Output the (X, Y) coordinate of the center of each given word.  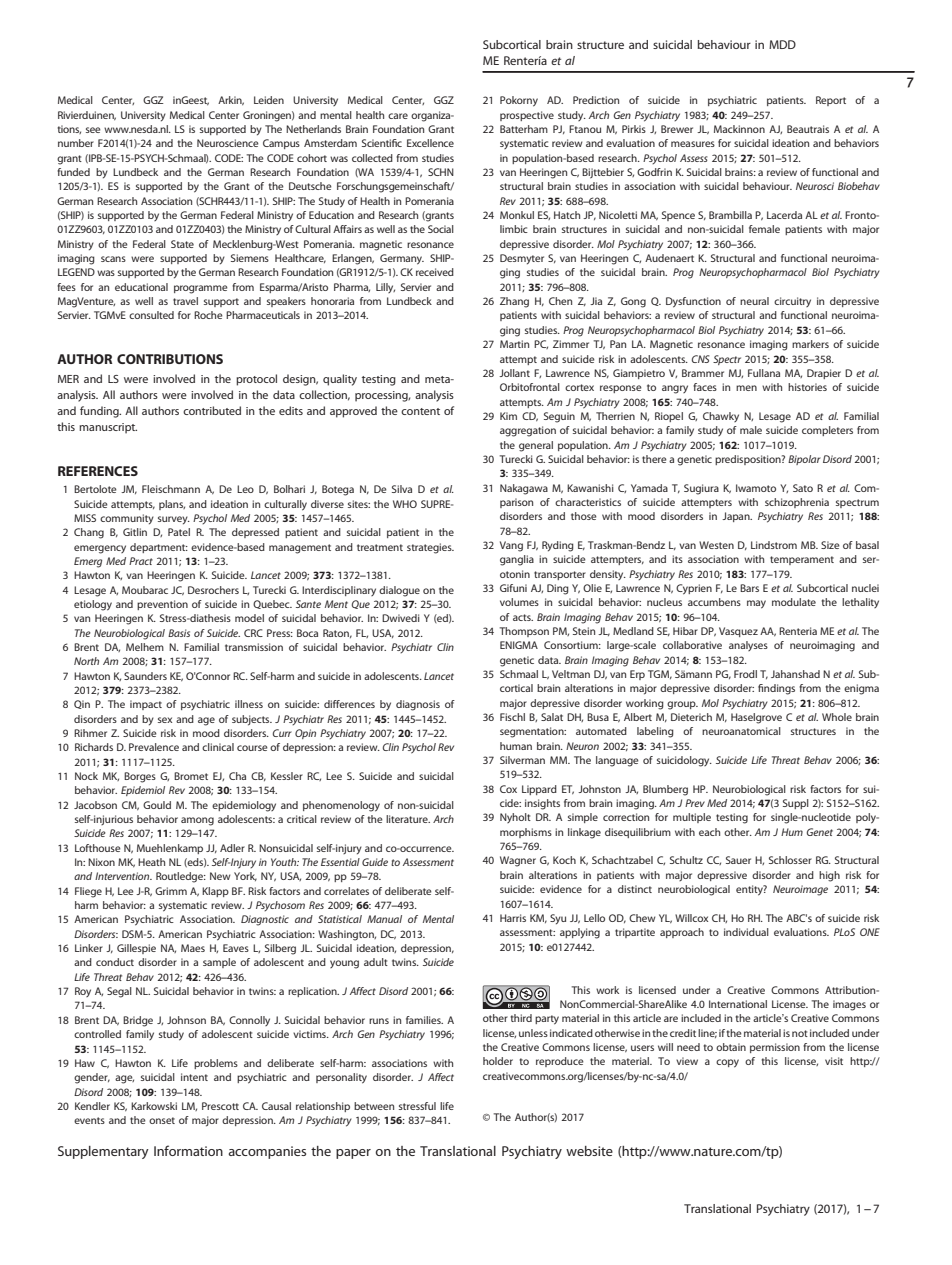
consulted (151, 315)
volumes (519, 602)
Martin (514, 344)
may (756, 604)
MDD (782, 44)
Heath (151, 862)
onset (162, 1120)
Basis (179, 633)
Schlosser (790, 860)
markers (810, 344)
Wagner (518, 861)
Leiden (269, 100)
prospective (527, 116)
